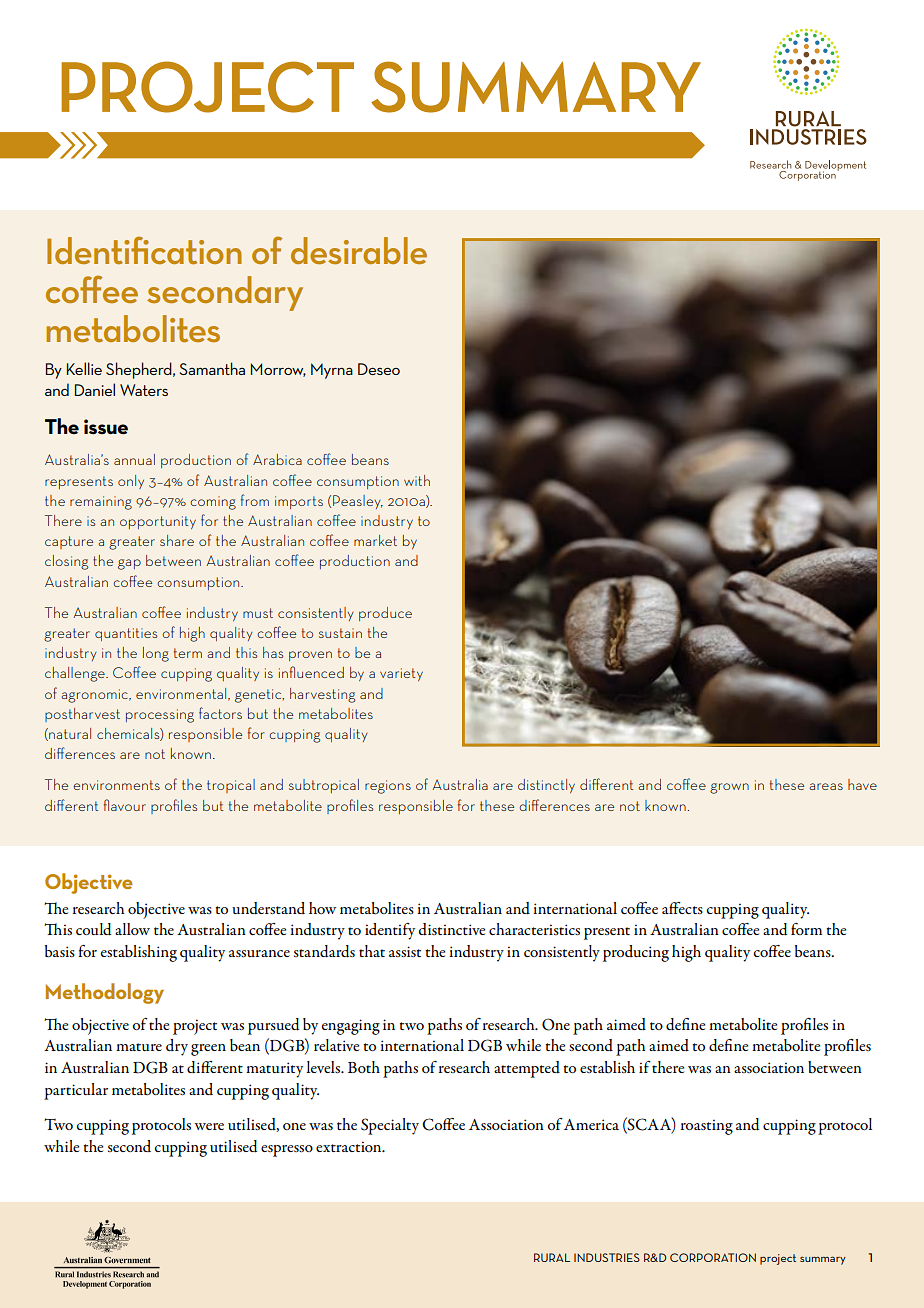  What do you see at coordinates (707, 1127) in the screenshot?
I see `roasting` at bounding box center [707, 1127].
